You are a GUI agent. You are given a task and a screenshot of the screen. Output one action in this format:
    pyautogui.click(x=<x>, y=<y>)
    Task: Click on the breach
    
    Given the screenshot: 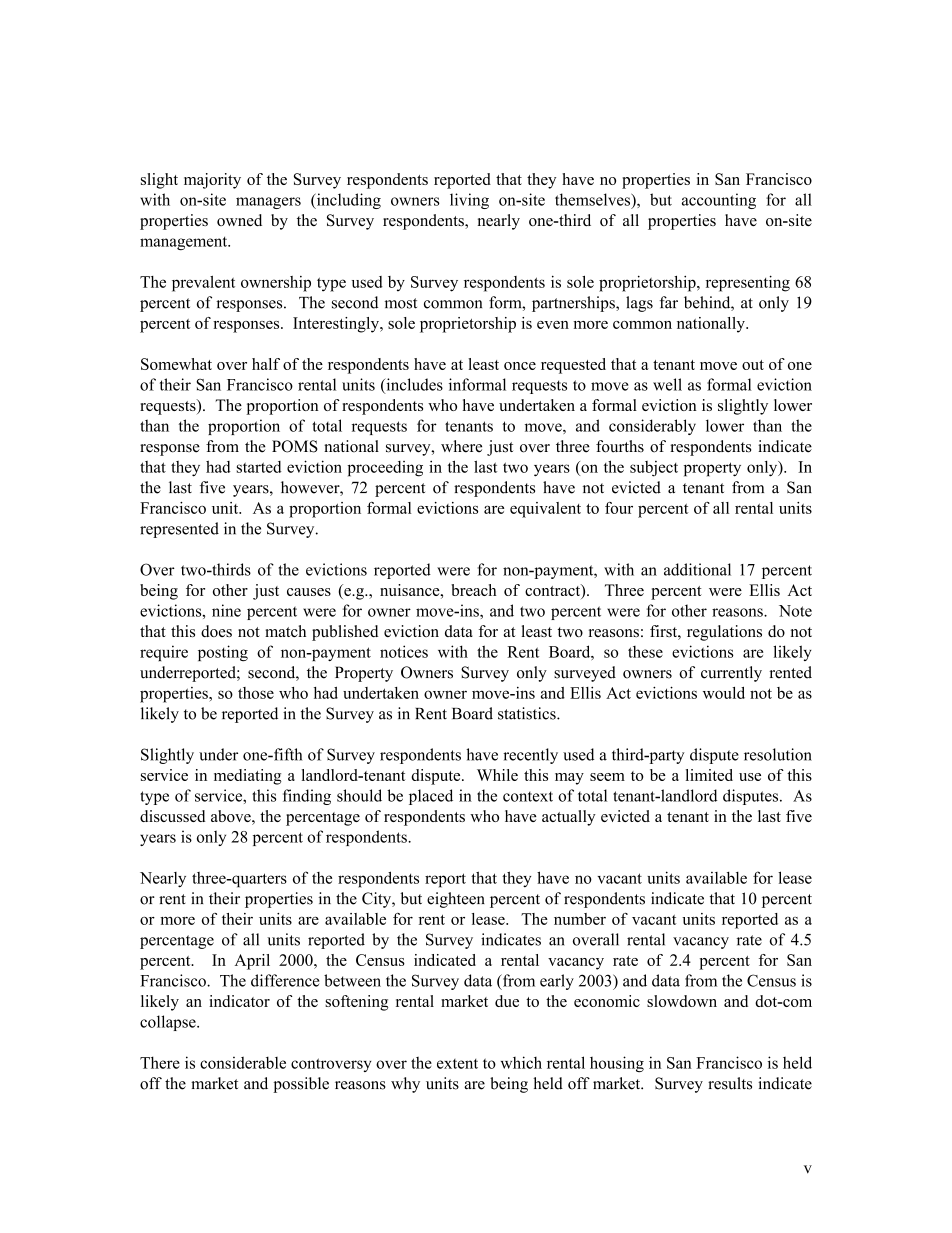 What is the action you would take?
    pyautogui.click(x=474, y=590)
